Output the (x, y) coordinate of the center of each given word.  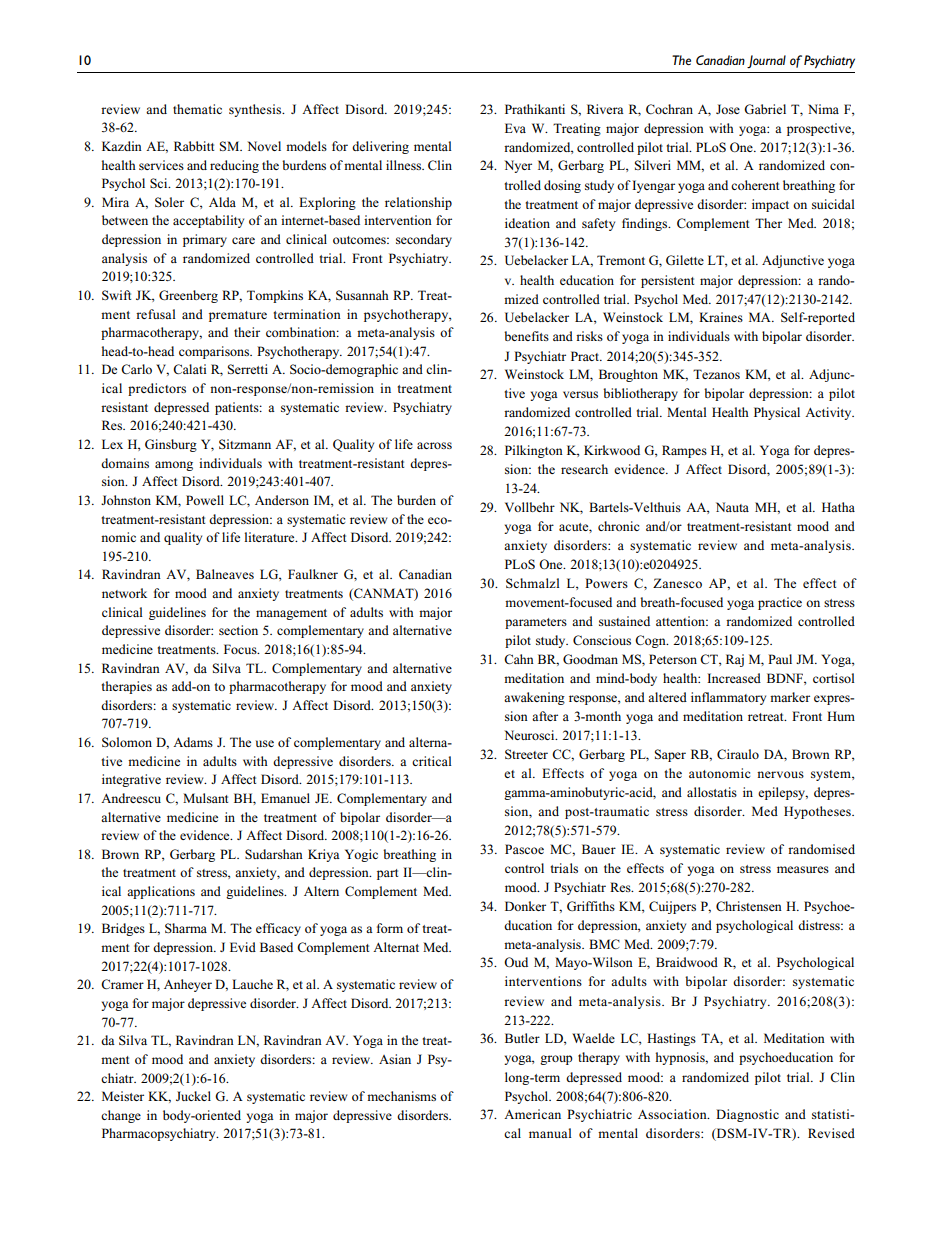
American (532, 1114)
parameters (536, 623)
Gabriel (765, 109)
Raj (735, 660)
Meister (123, 1096)
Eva (515, 128)
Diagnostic (747, 1115)
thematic (197, 109)
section (238, 630)
